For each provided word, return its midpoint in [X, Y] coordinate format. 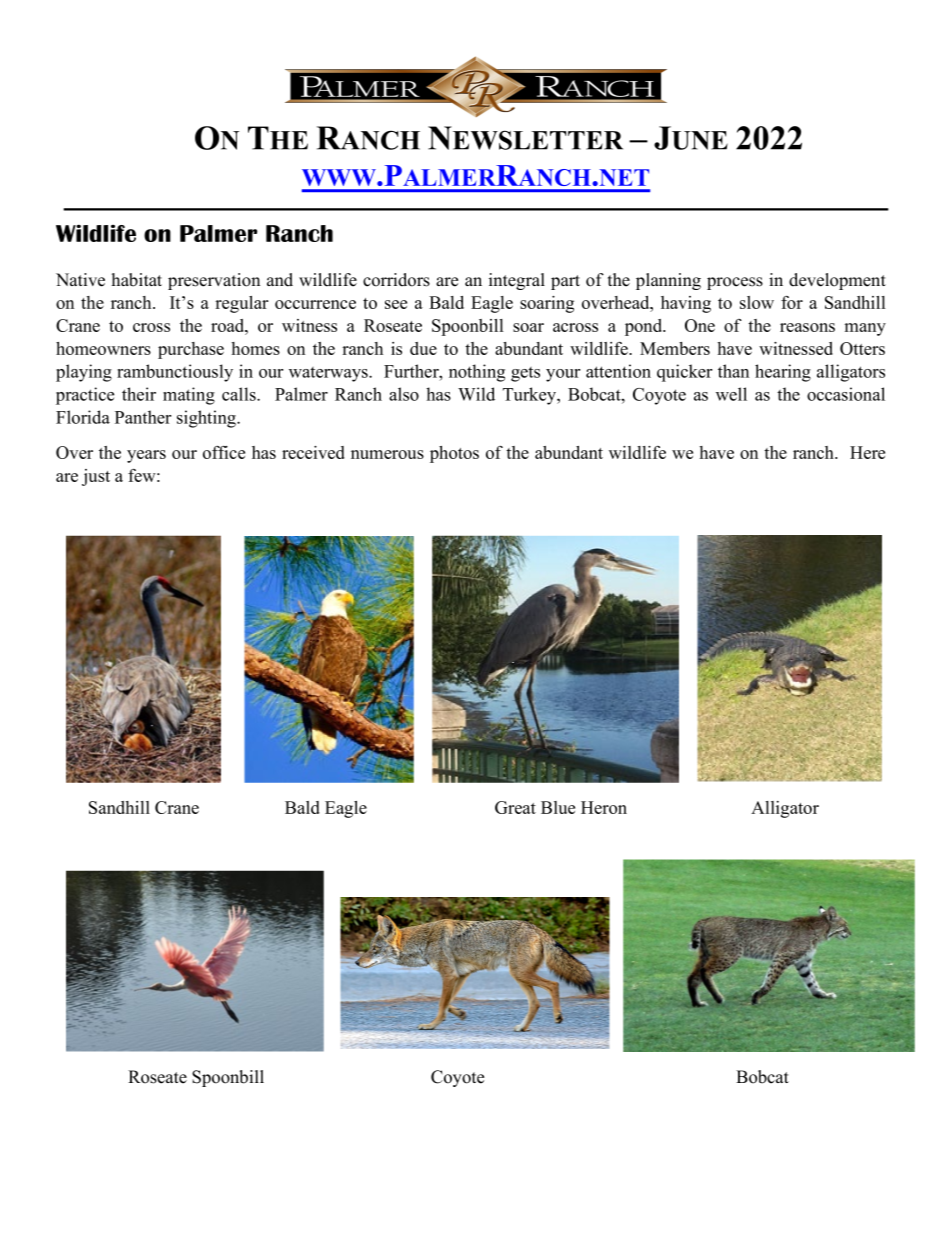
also [404, 394]
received [313, 452]
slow [757, 302]
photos [454, 454]
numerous [387, 454]
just [96, 477]
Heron [604, 807]
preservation [214, 281]
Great [515, 807]
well [731, 394]
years [146, 456]
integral [517, 281]
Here [867, 452]
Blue [558, 807]
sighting [207, 419]
